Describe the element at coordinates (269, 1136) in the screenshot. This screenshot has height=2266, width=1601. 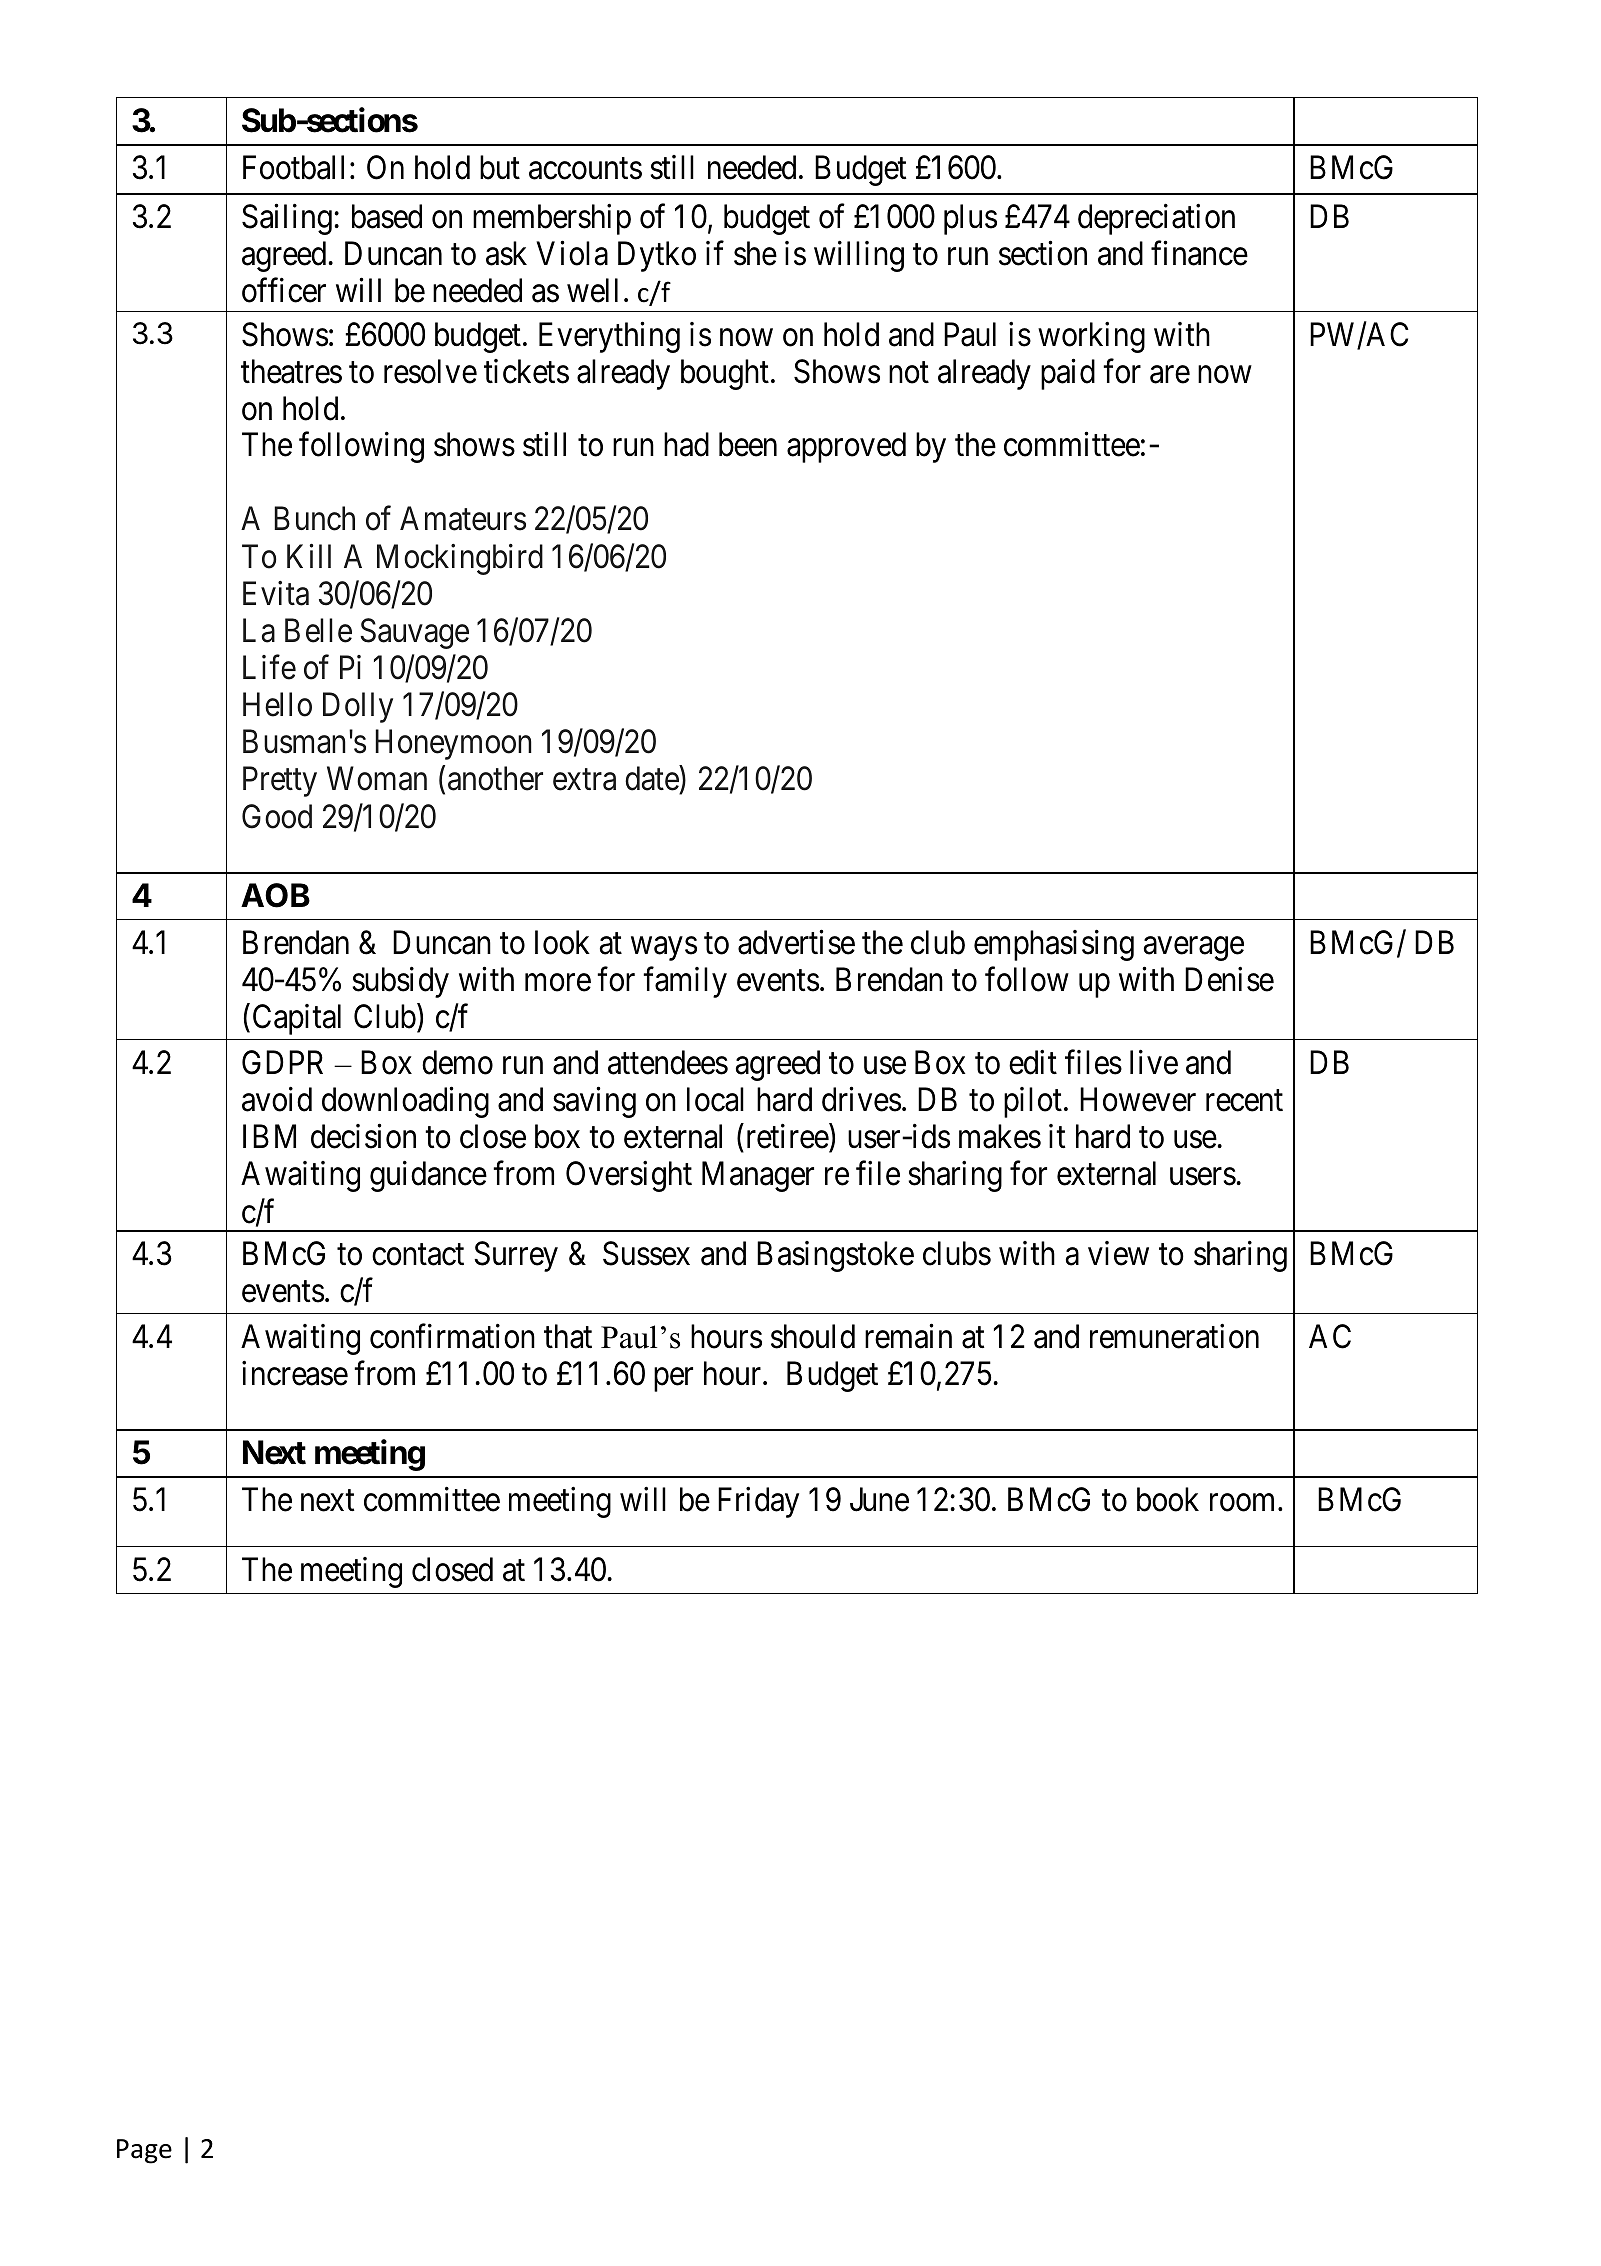
I see `IBM` at that location.
